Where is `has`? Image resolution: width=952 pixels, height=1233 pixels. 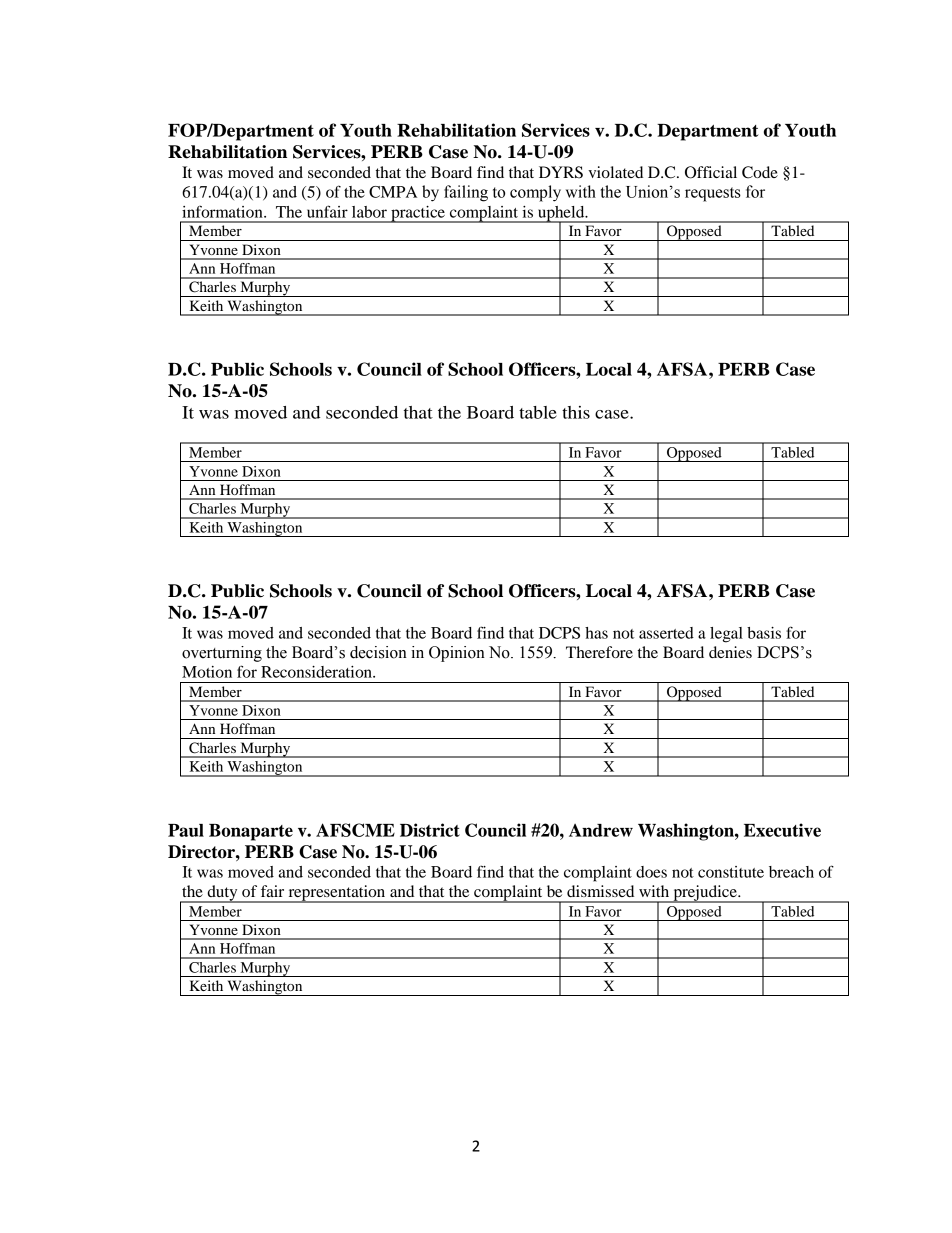
has is located at coordinates (596, 633).
